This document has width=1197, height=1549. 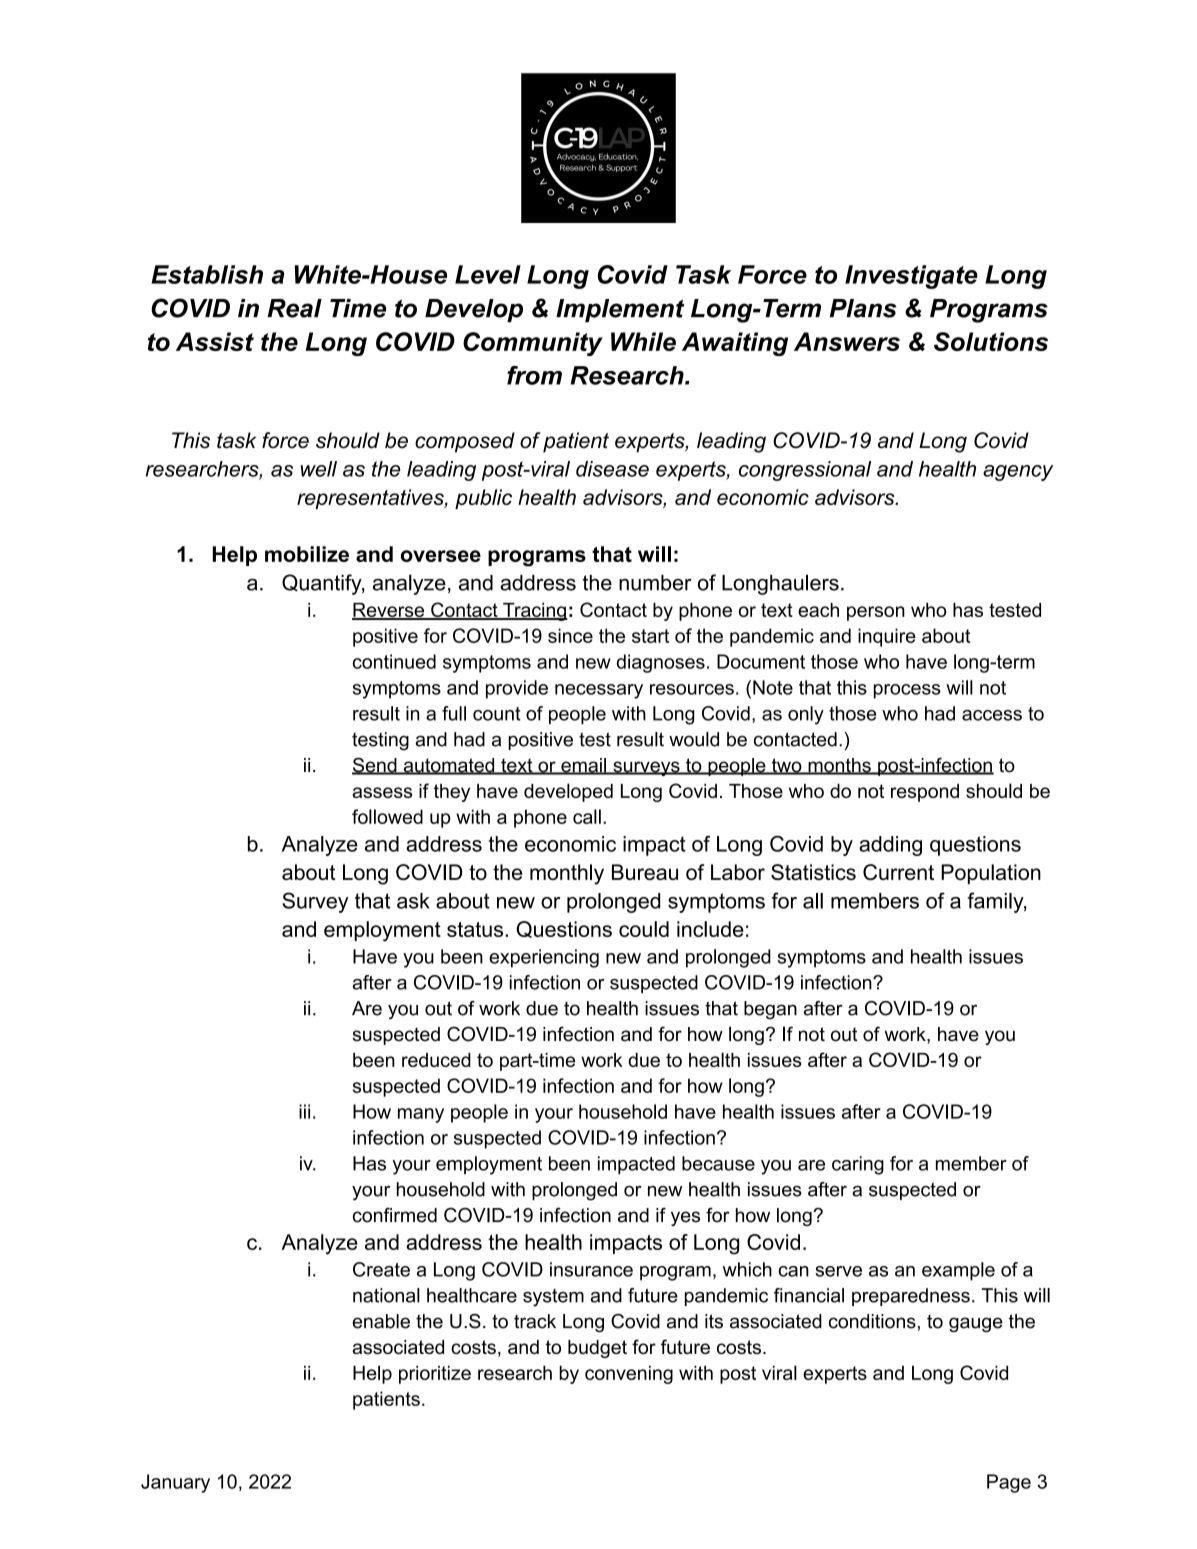 I want to click on monthly, so click(x=567, y=874).
